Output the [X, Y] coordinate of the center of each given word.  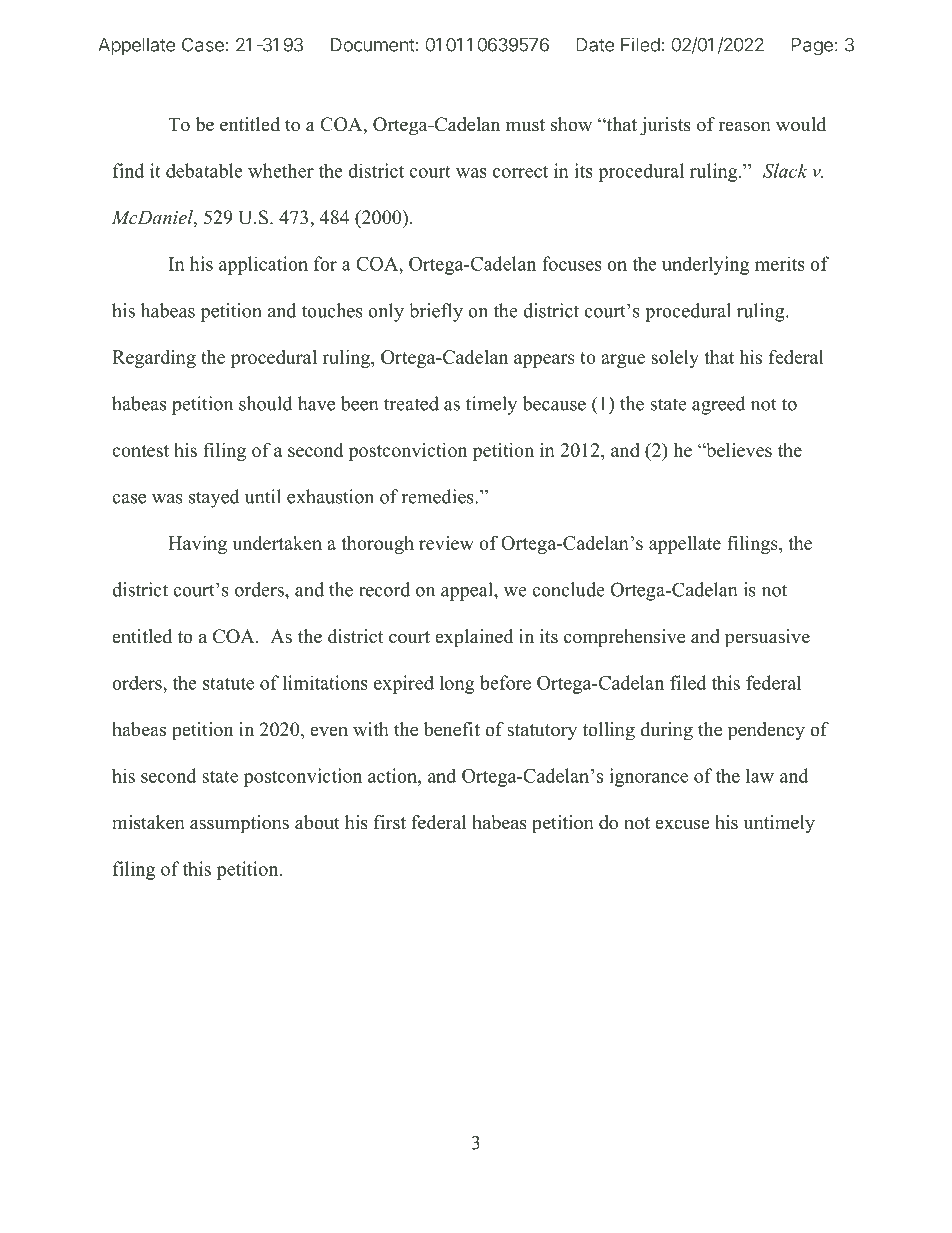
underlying [705, 265]
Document [373, 45]
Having [197, 545]
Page [812, 47]
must [525, 125]
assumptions [239, 824]
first [390, 822]
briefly [436, 312]
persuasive [767, 638]
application [263, 265]
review [446, 543]
